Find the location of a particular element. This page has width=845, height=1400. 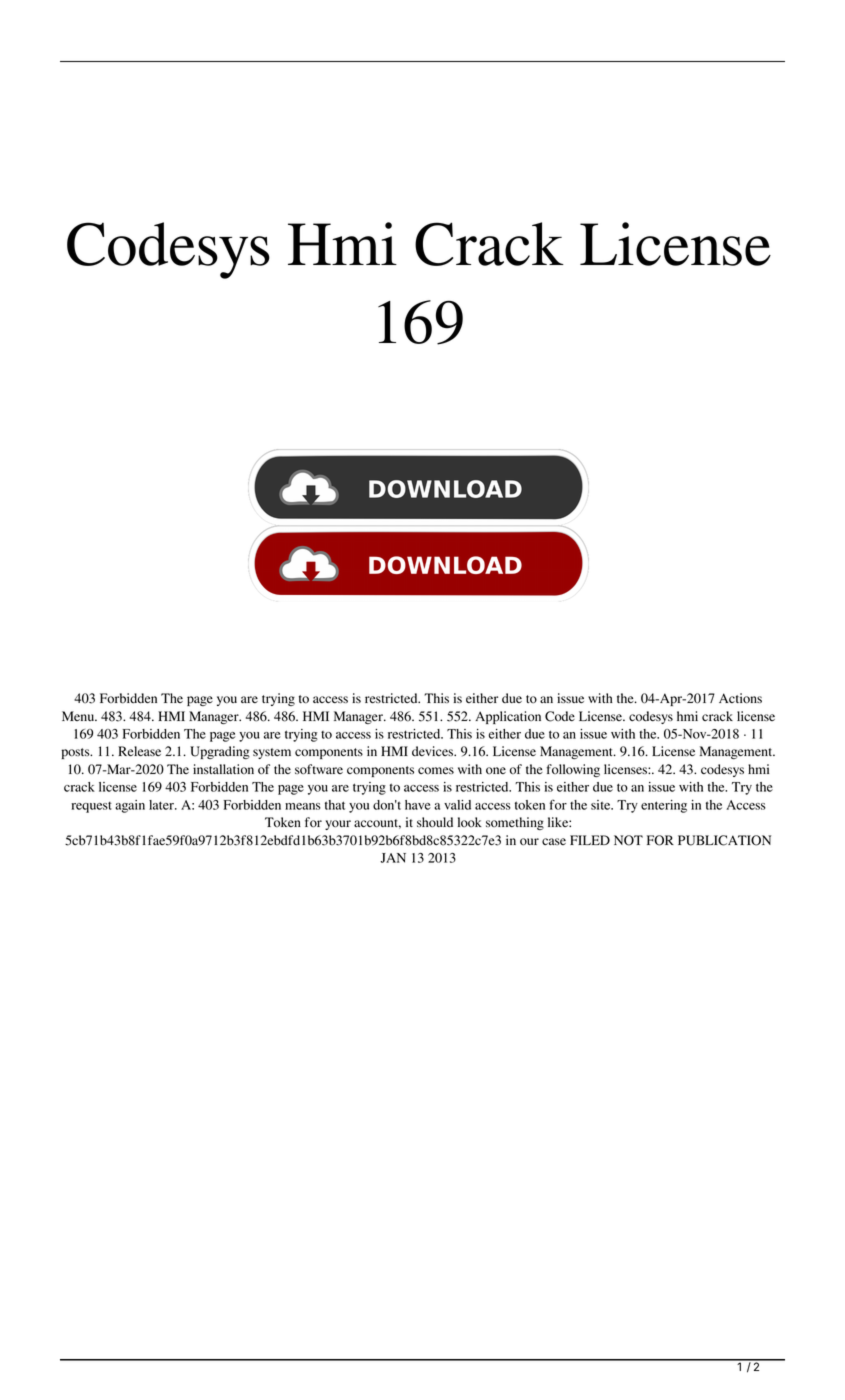

Actions is located at coordinates (740, 698).
